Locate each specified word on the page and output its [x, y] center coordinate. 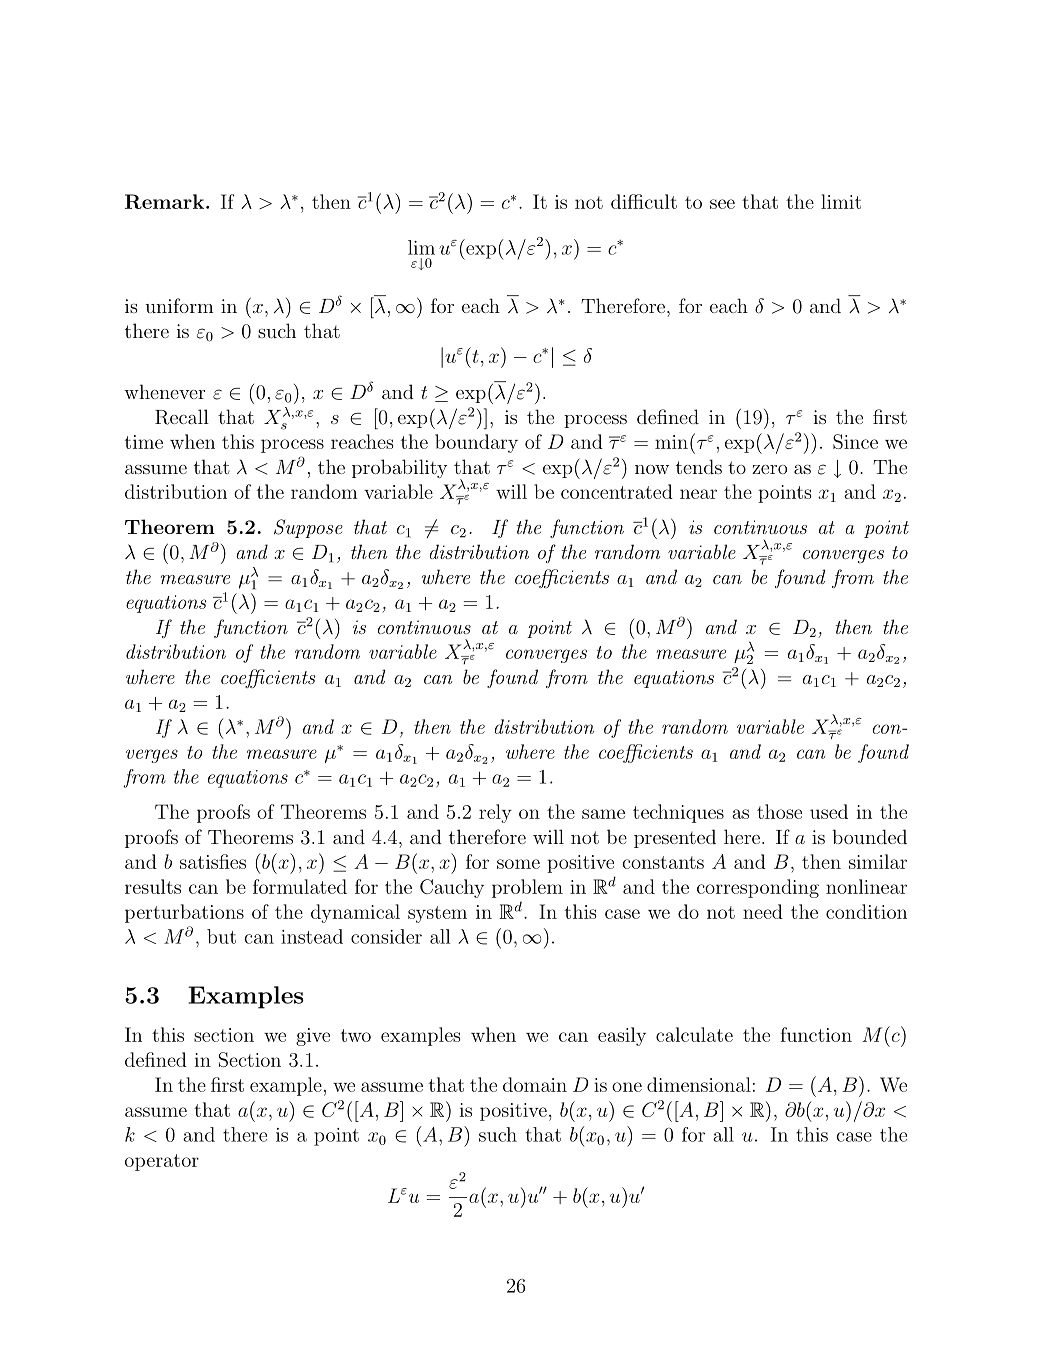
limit [841, 201]
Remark [166, 201]
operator [162, 1162]
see [722, 204]
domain [535, 1084]
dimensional [699, 1084]
